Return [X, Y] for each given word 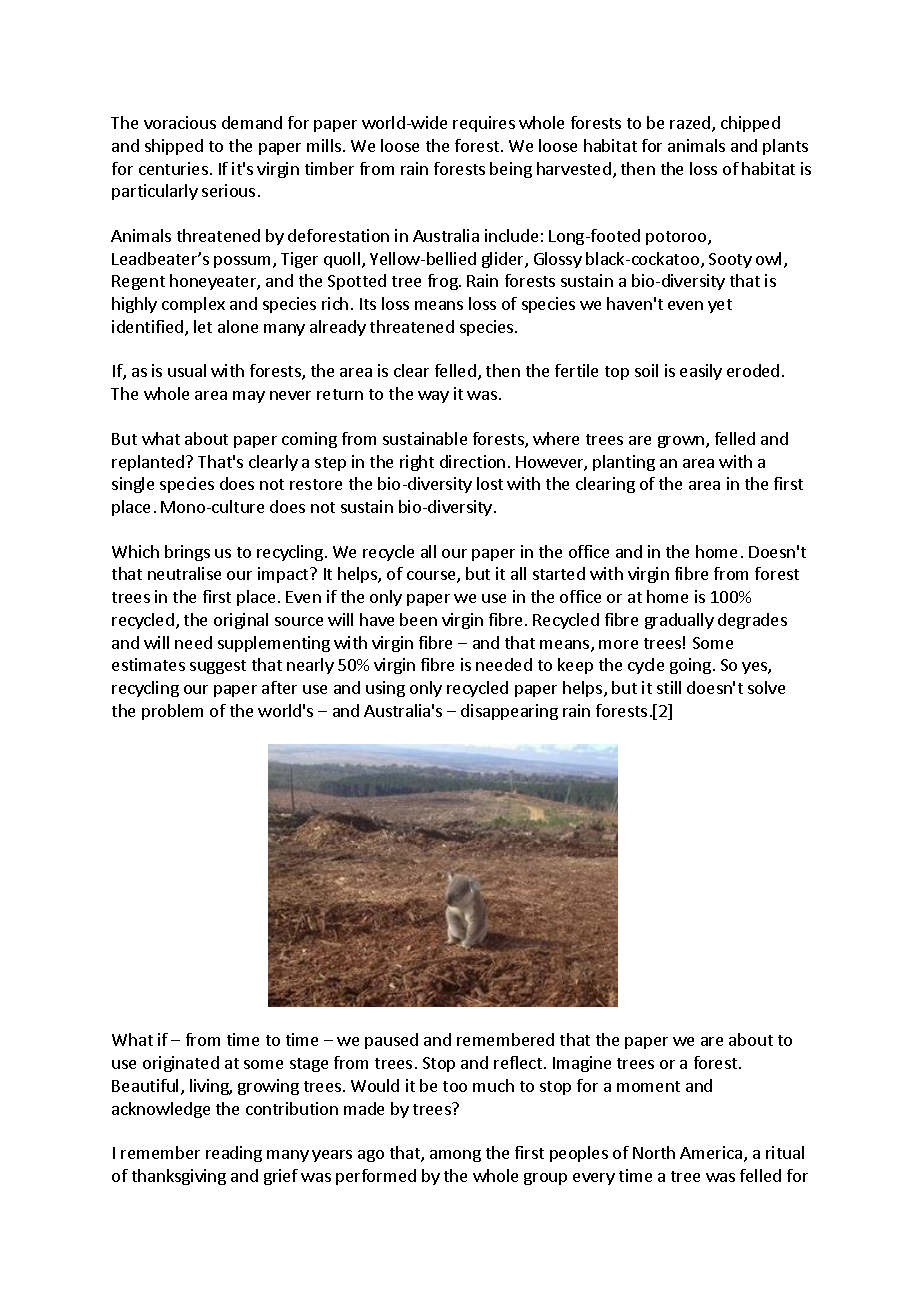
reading [234, 1154]
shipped [174, 147]
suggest [218, 667]
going [690, 666]
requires [484, 124]
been [418, 619]
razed [691, 124]
